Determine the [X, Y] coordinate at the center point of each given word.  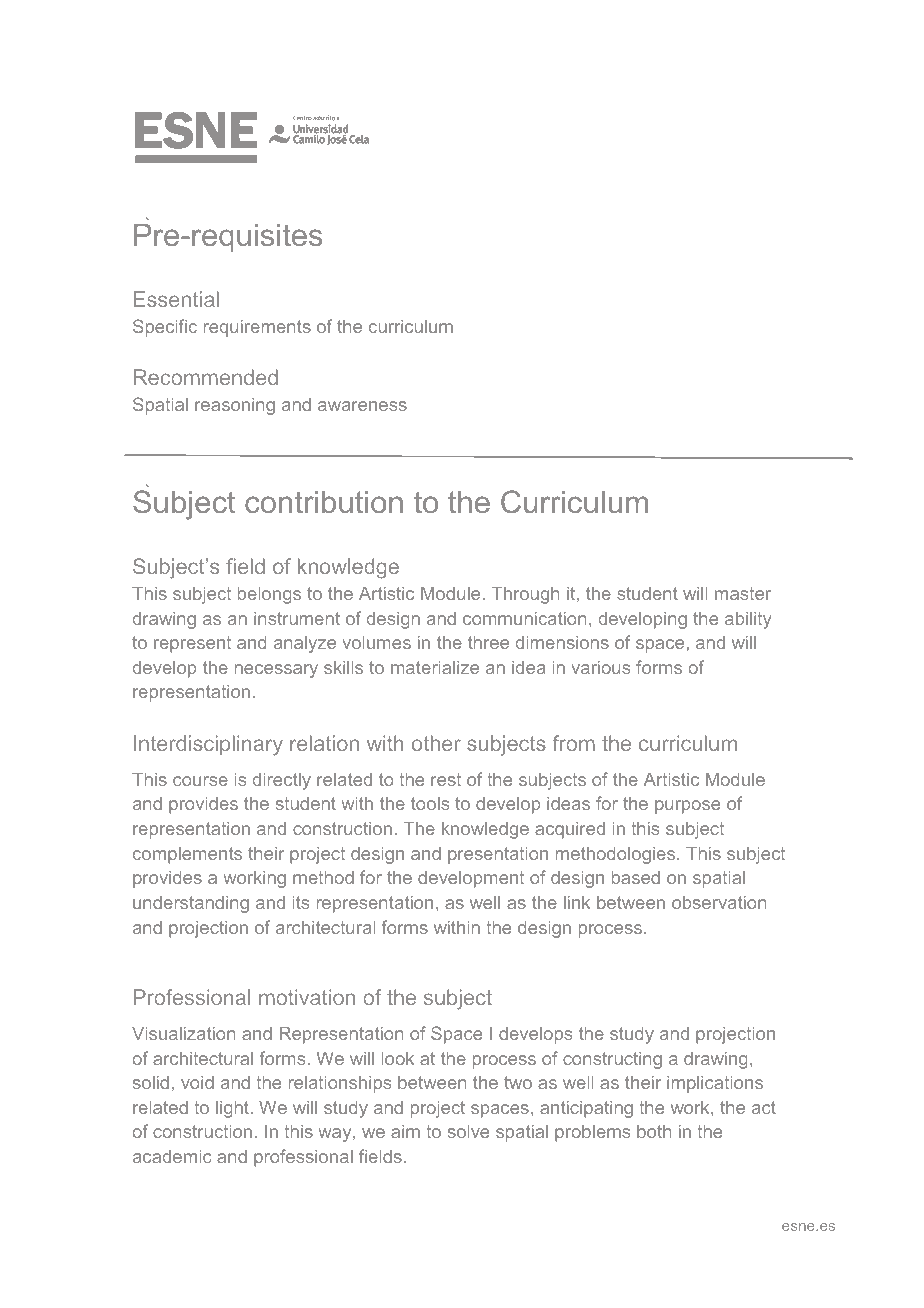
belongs [269, 595]
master [743, 593]
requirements [257, 328]
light [234, 1109]
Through [525, 595]
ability [748, 620]
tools [430, 803]
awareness [362, 406]
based [636, 877]
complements [187, 855]
